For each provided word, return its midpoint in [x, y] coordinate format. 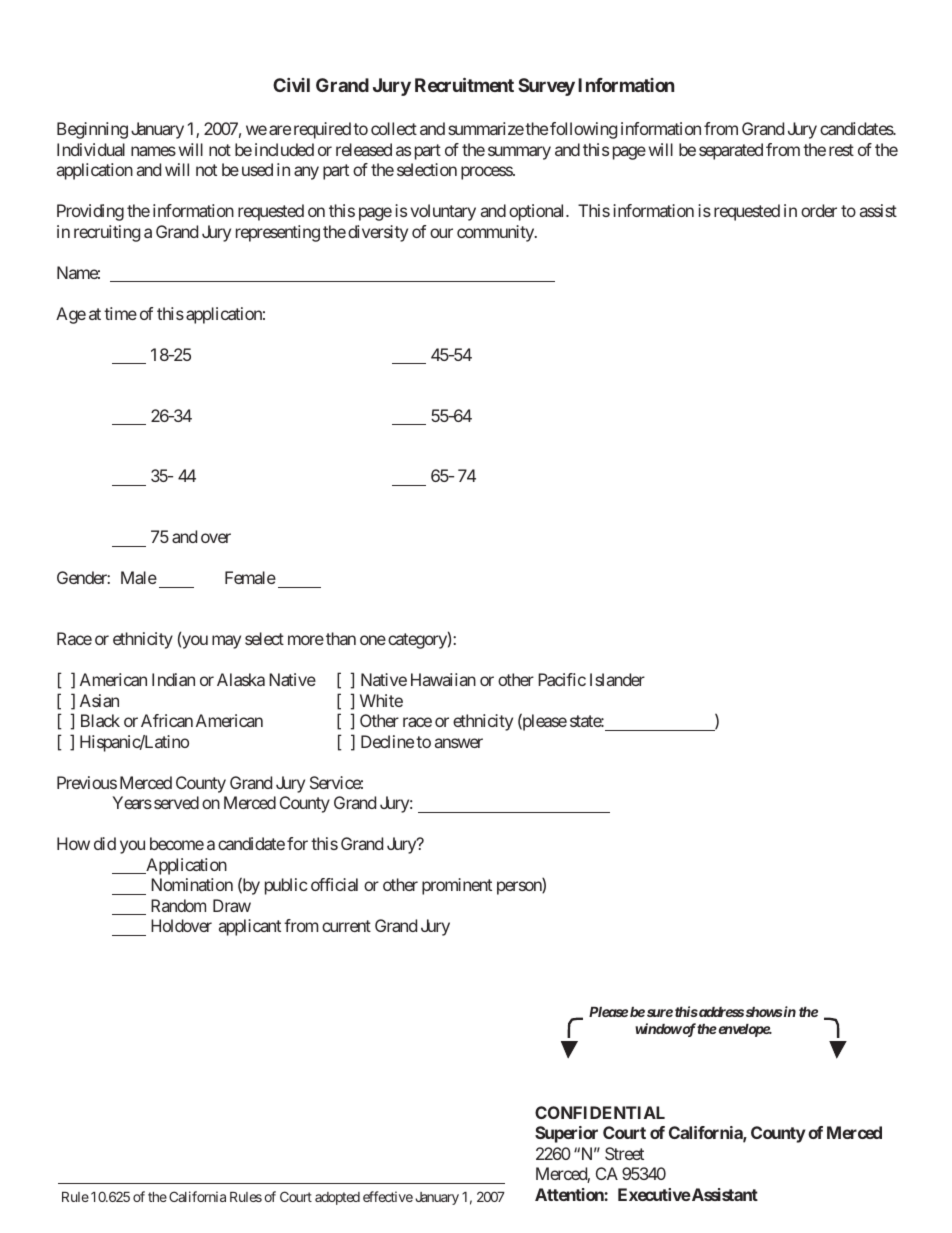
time [120, 313]
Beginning [92, 130]
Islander [617, 679]
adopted [337, 1198]
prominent [457, 886]
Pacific [562, 679]
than [341, 638]
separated [731, 151]
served [176, 802]
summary [519, 153]
